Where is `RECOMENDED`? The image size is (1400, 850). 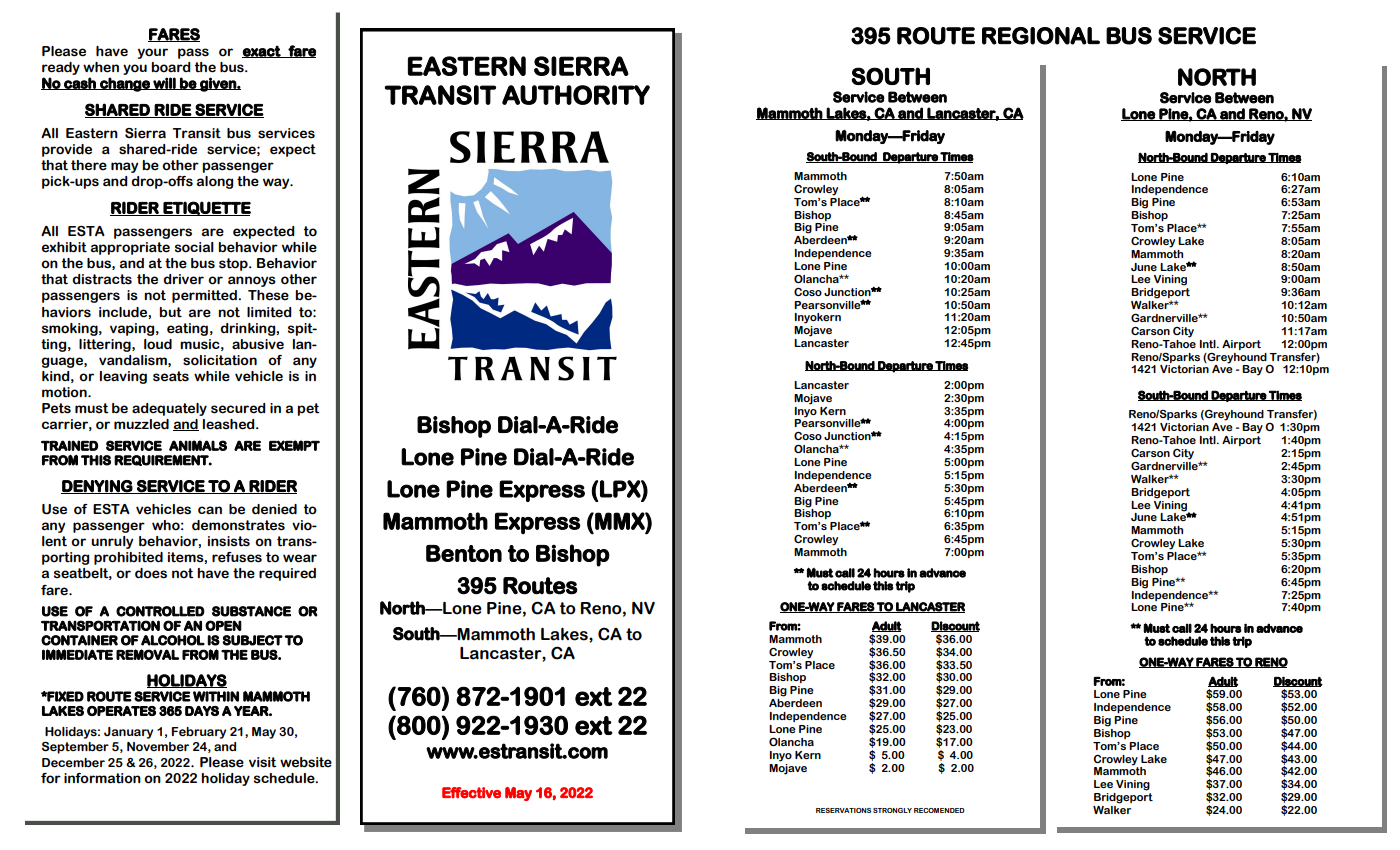 RECOMENDED is located at coordinates (939, 810).
